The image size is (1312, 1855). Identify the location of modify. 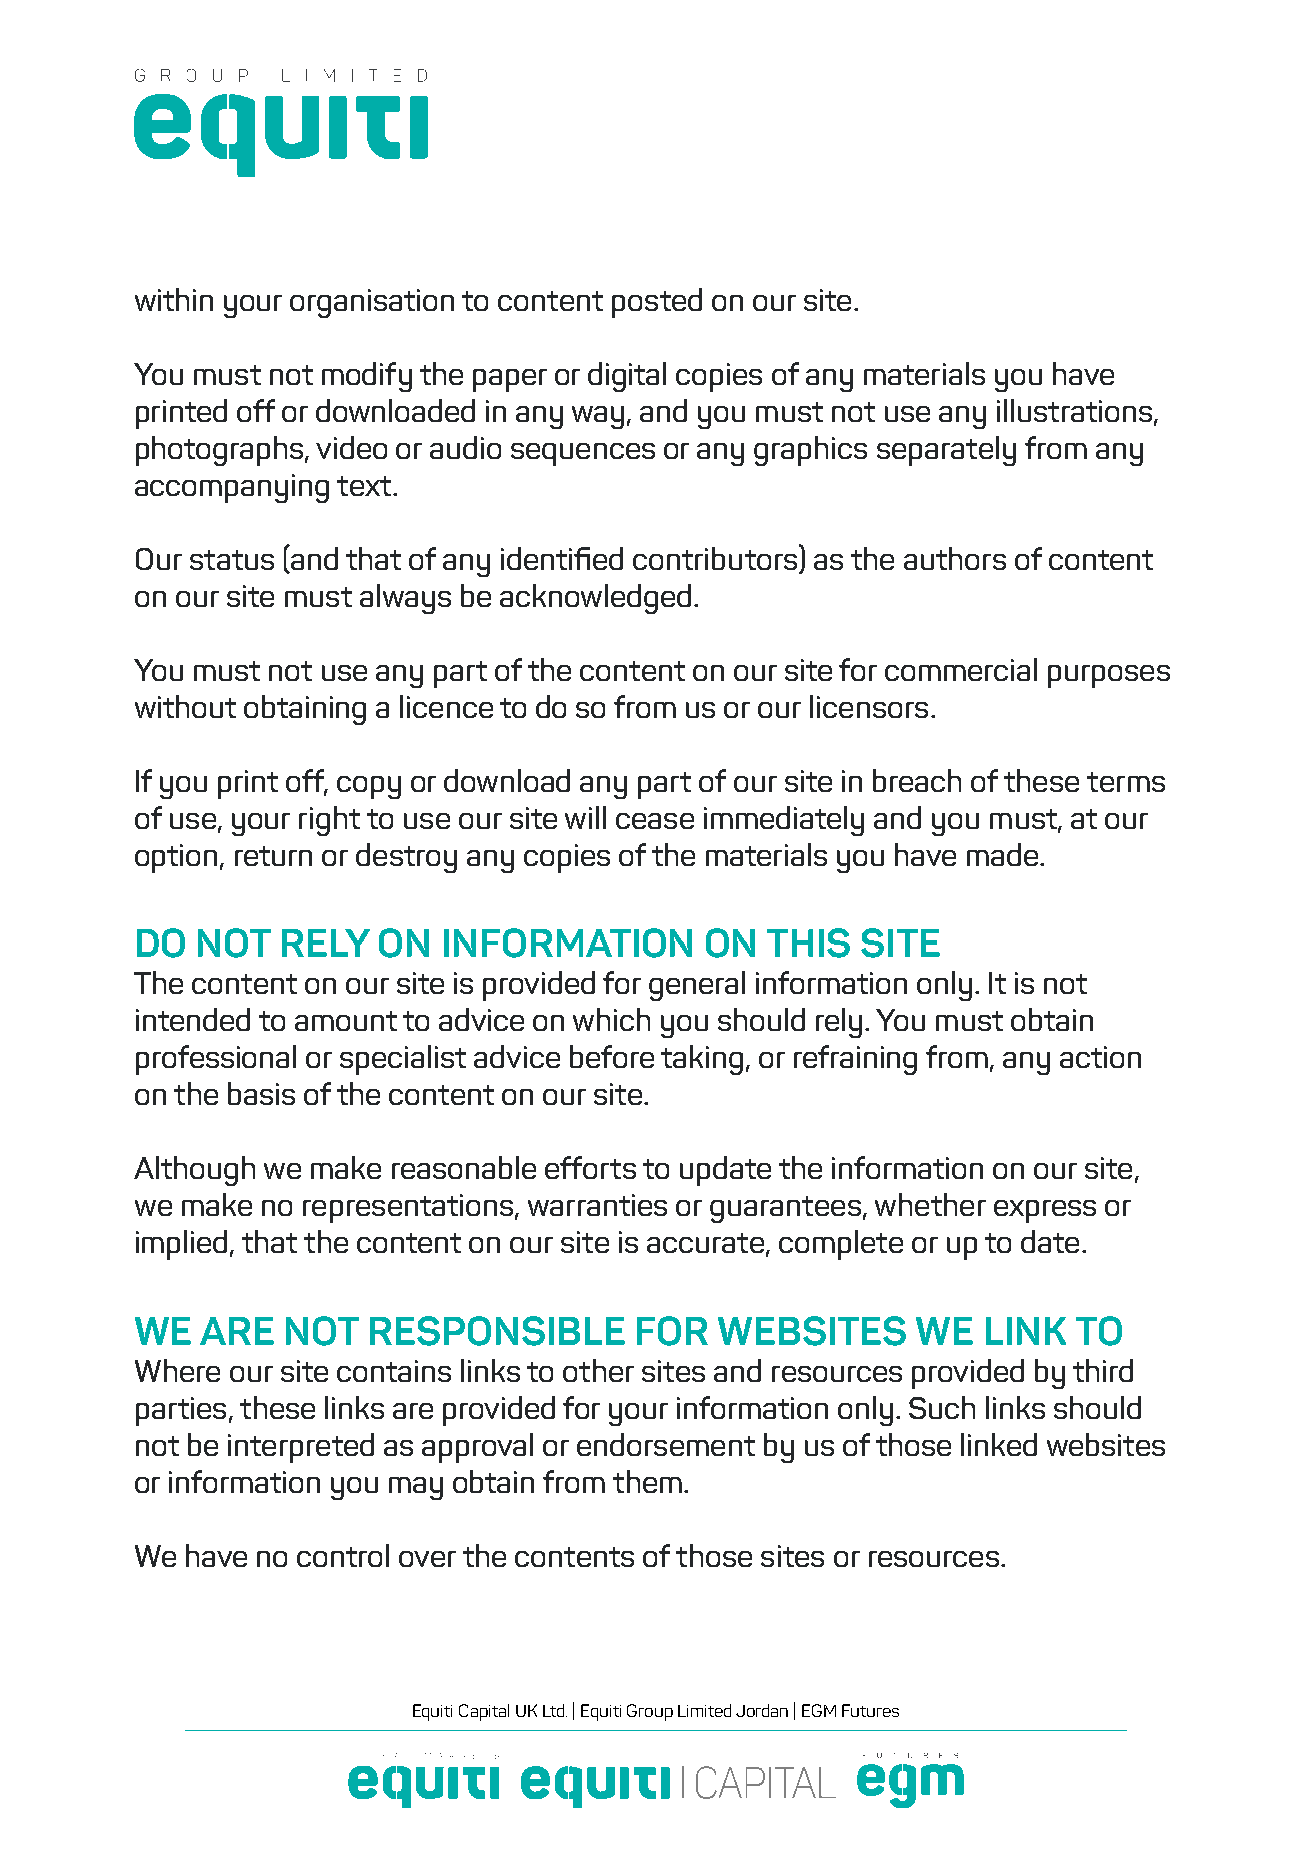
(367, 377).
